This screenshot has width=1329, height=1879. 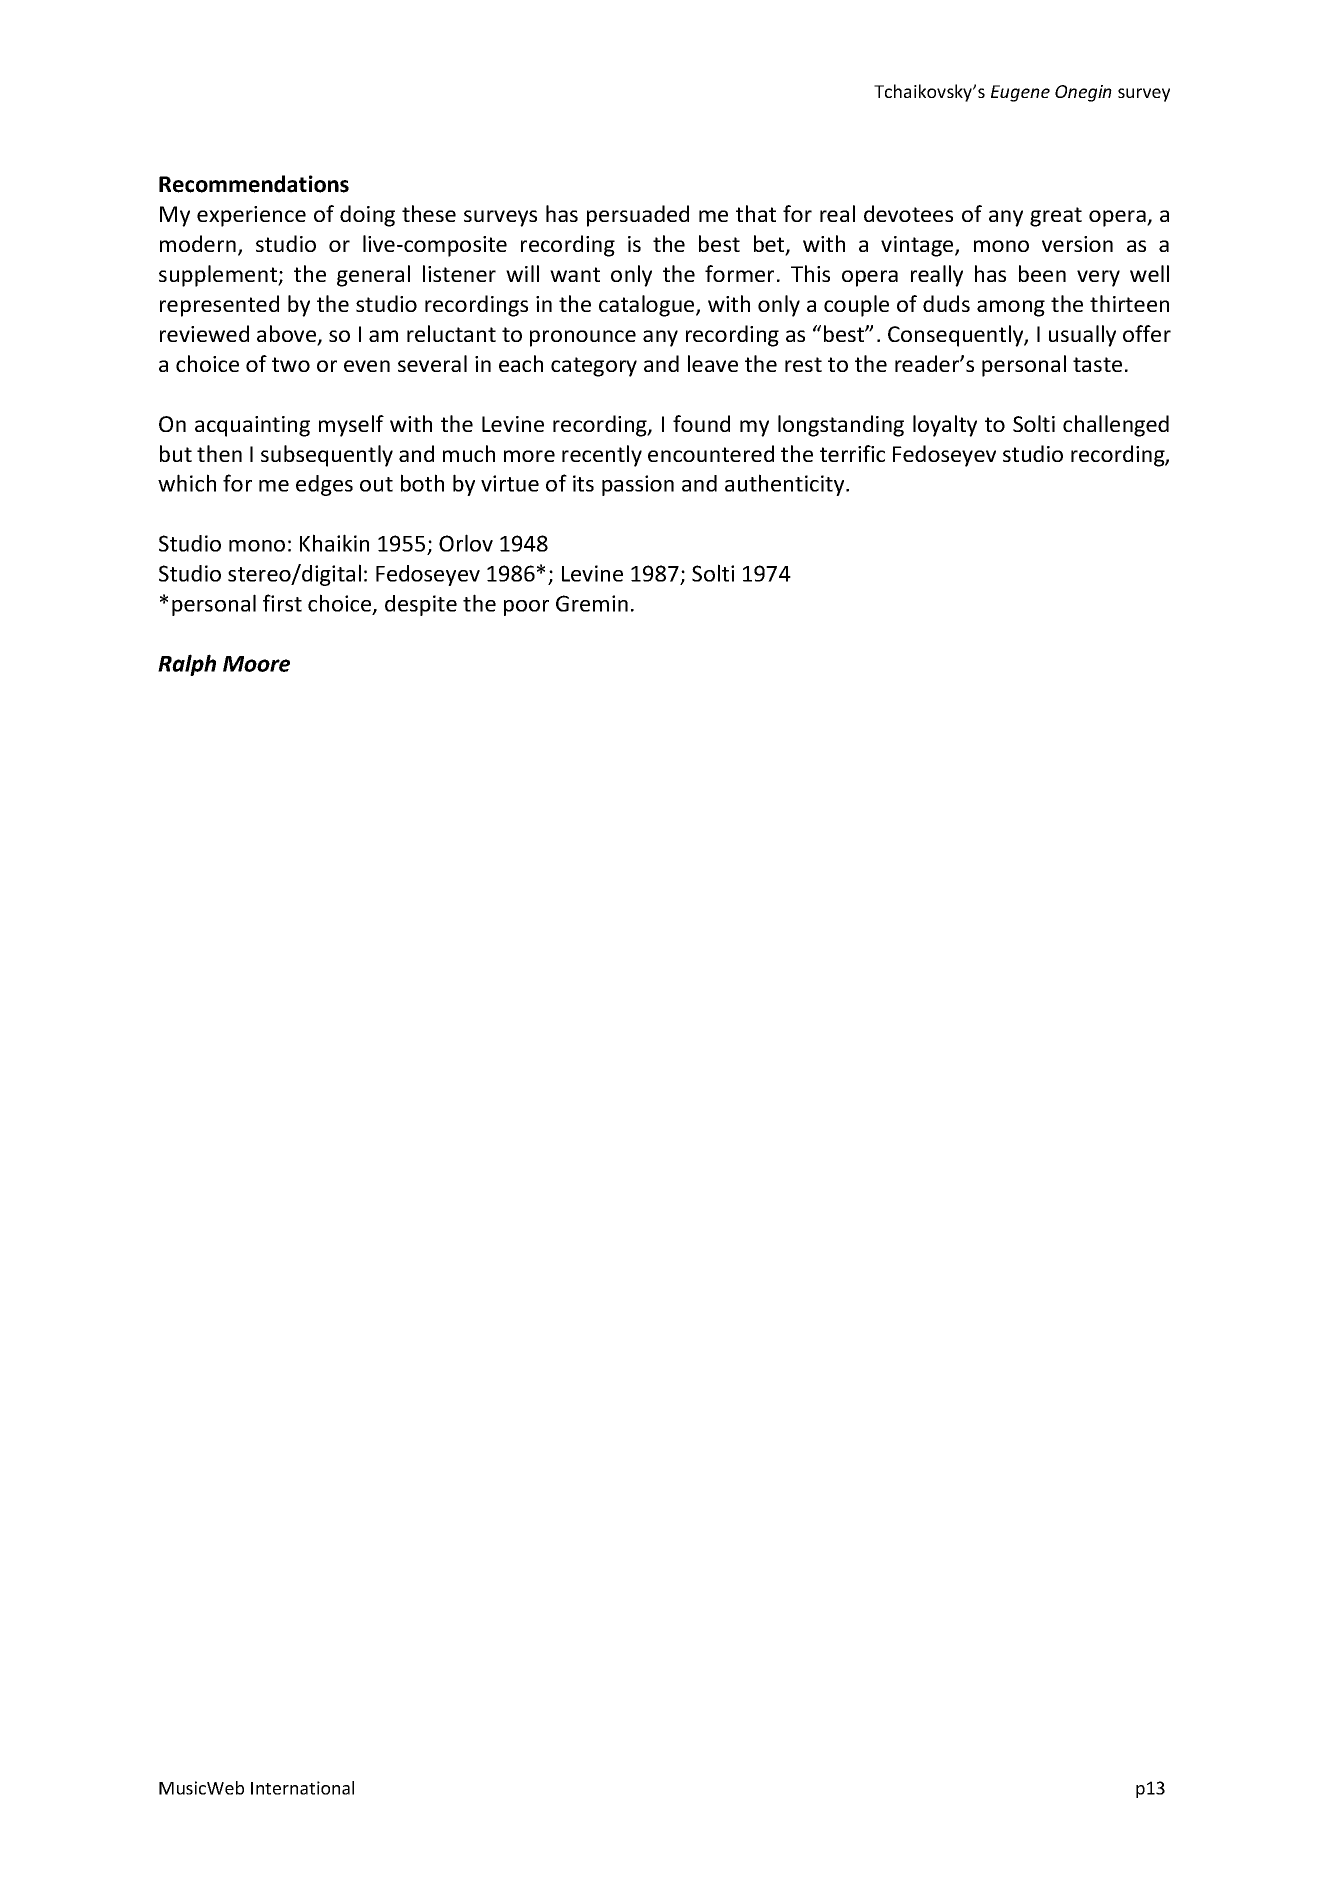 What do you see at coordinates (256, 664) in the screenshot?
I see `Moore` at bounding box center [256, 664].
